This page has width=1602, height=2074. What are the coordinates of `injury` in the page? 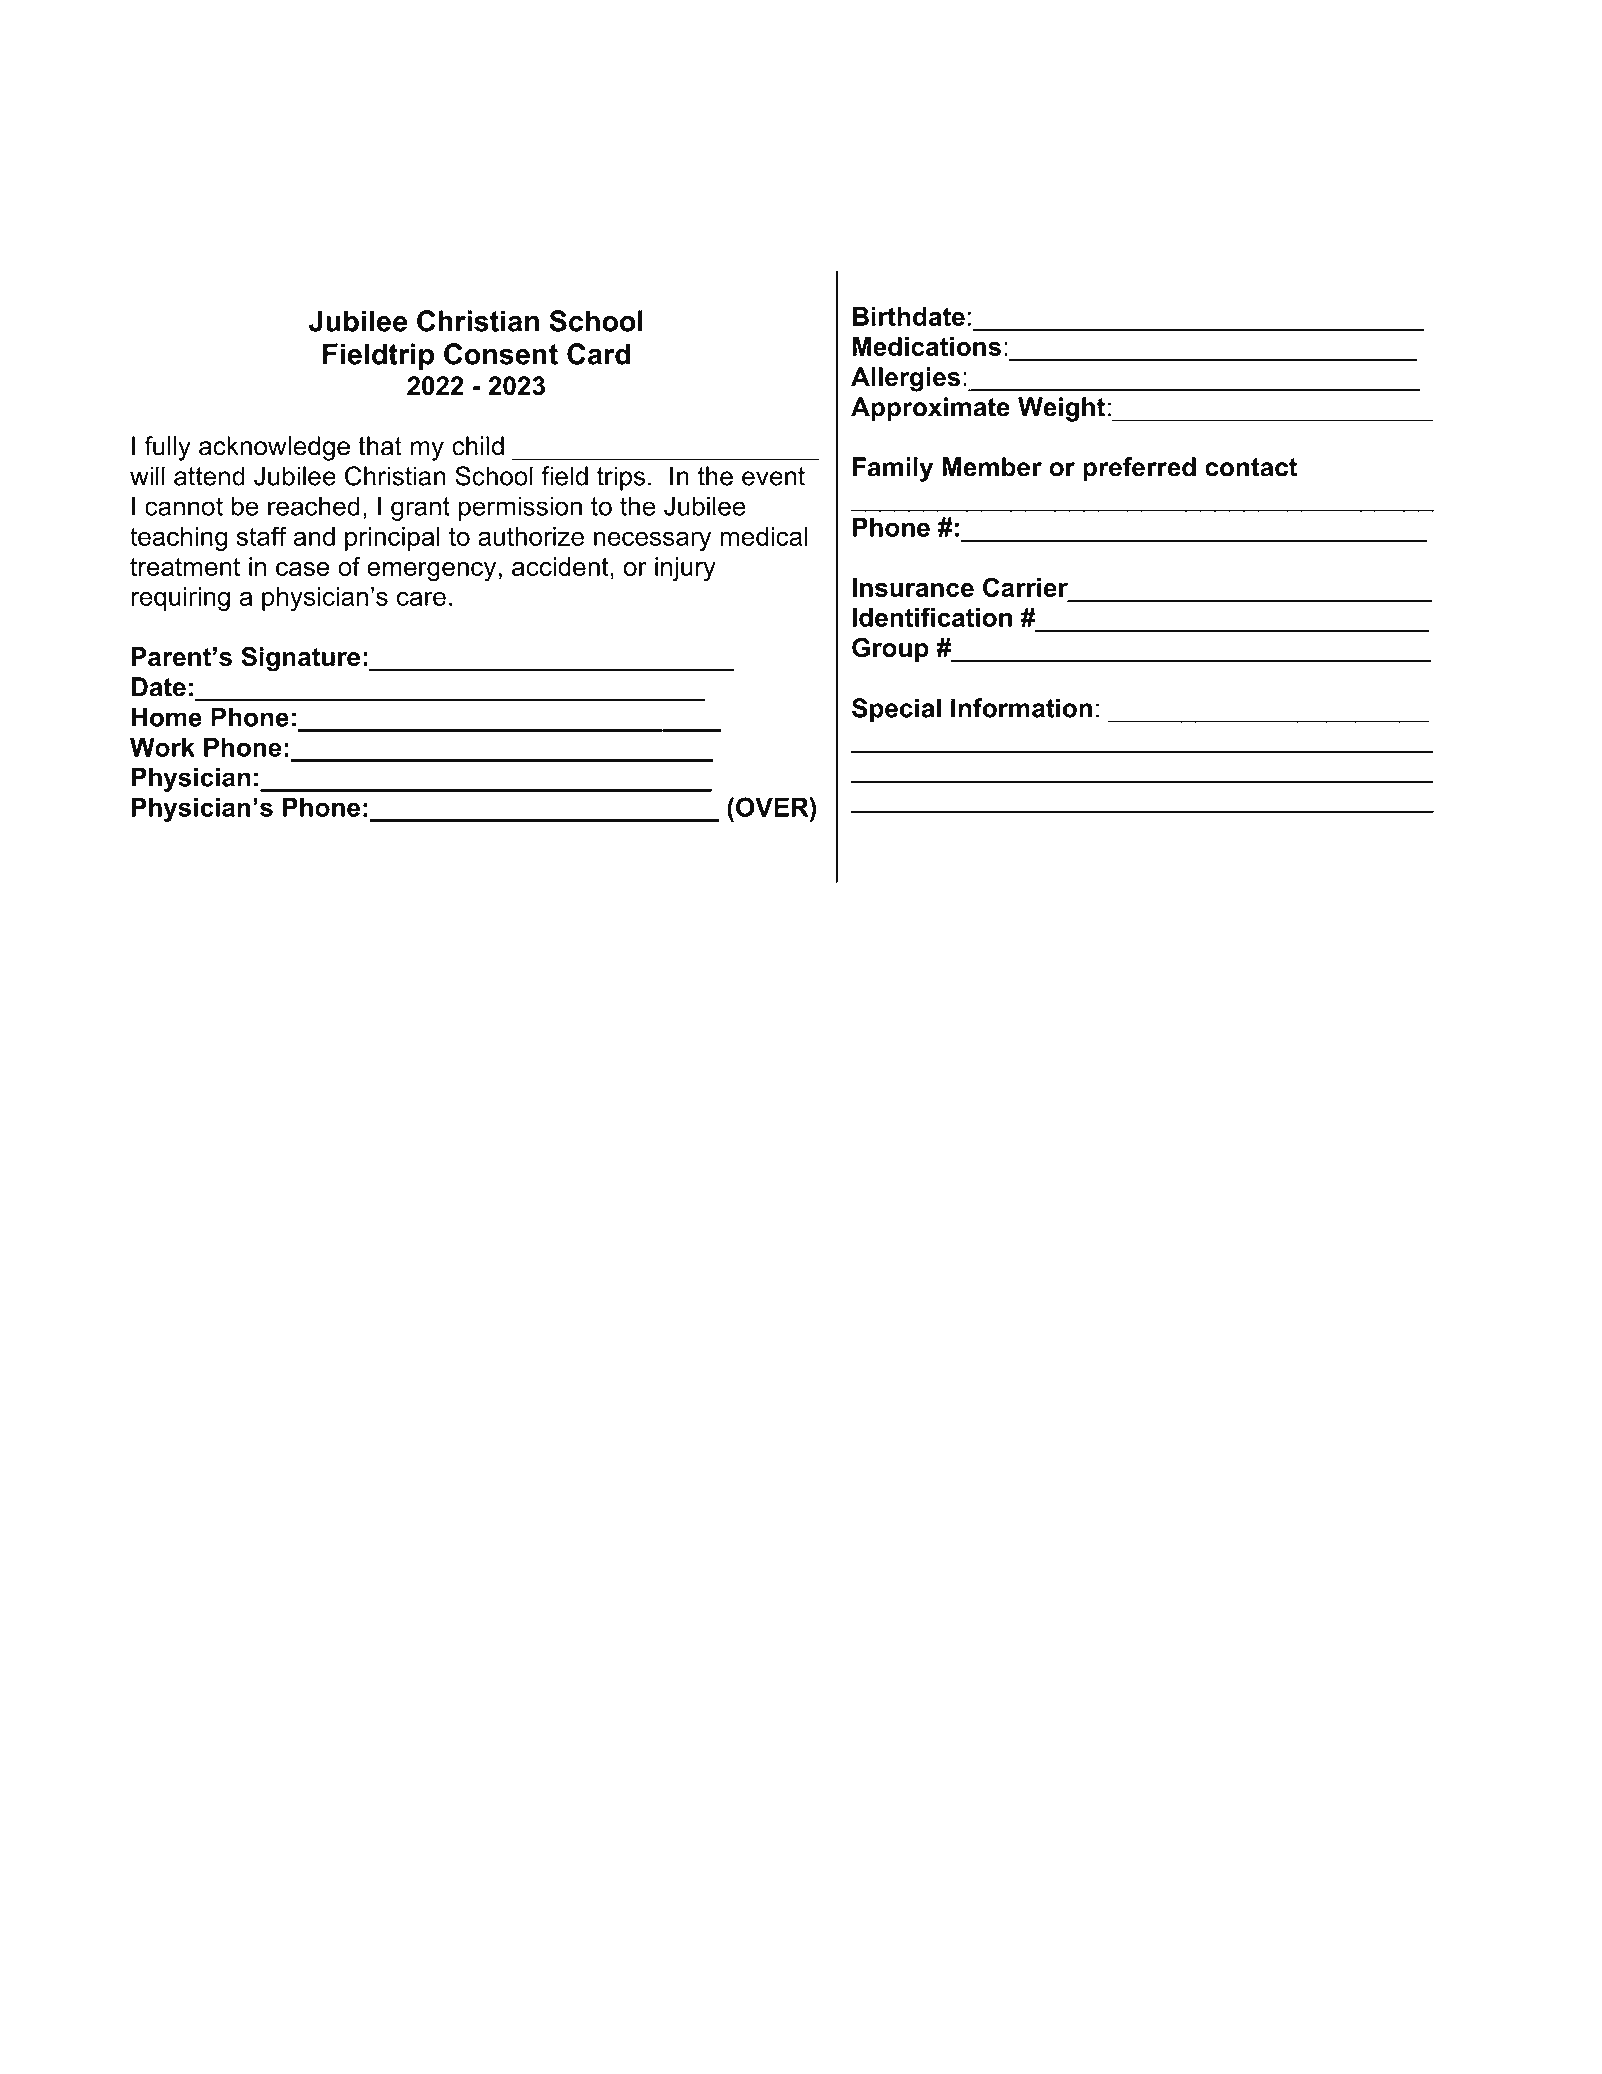 It's located at (685, 569).
